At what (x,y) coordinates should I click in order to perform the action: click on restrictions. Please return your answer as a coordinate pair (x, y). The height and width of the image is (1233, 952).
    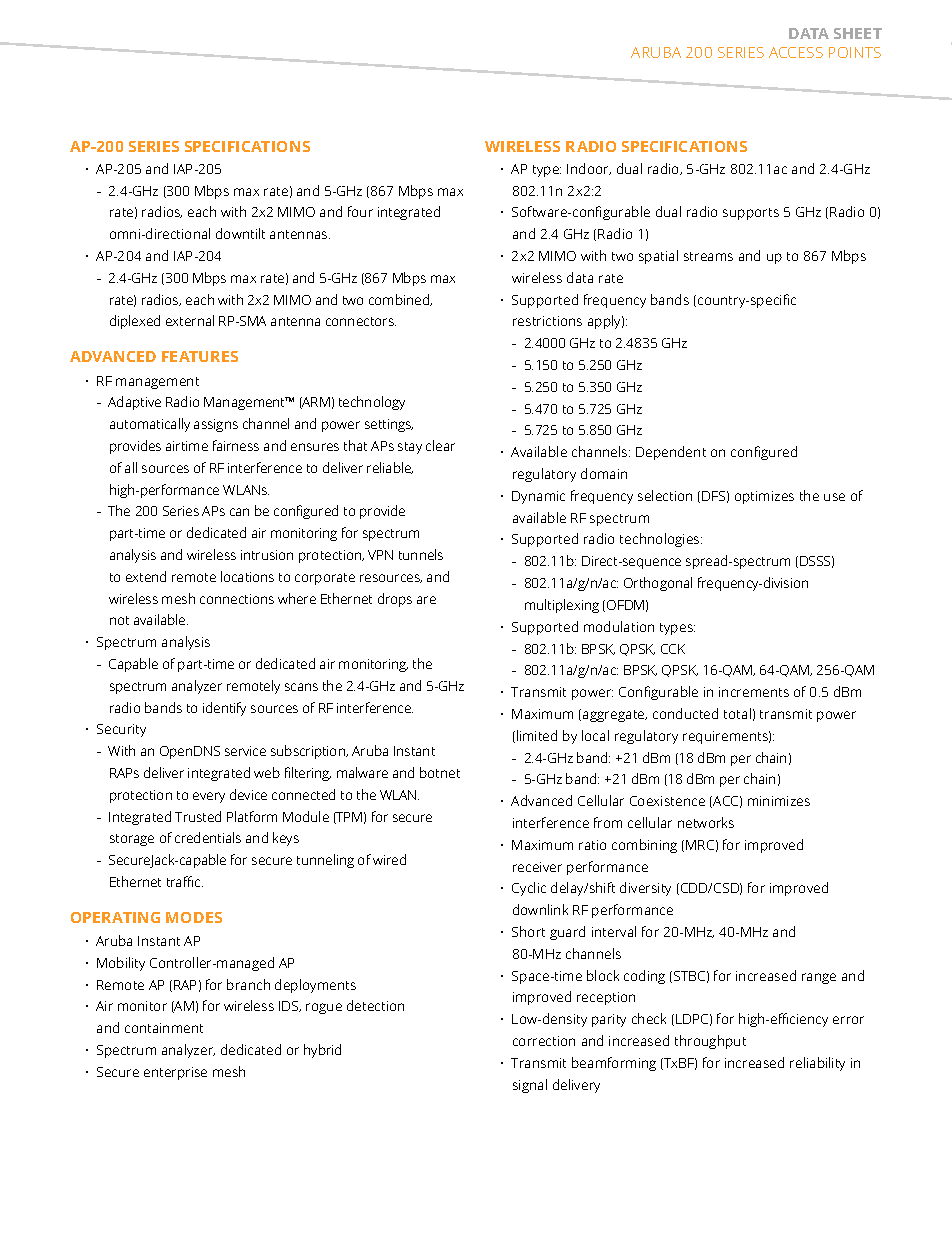
    Looking at the image, I should click on (547, 321).
